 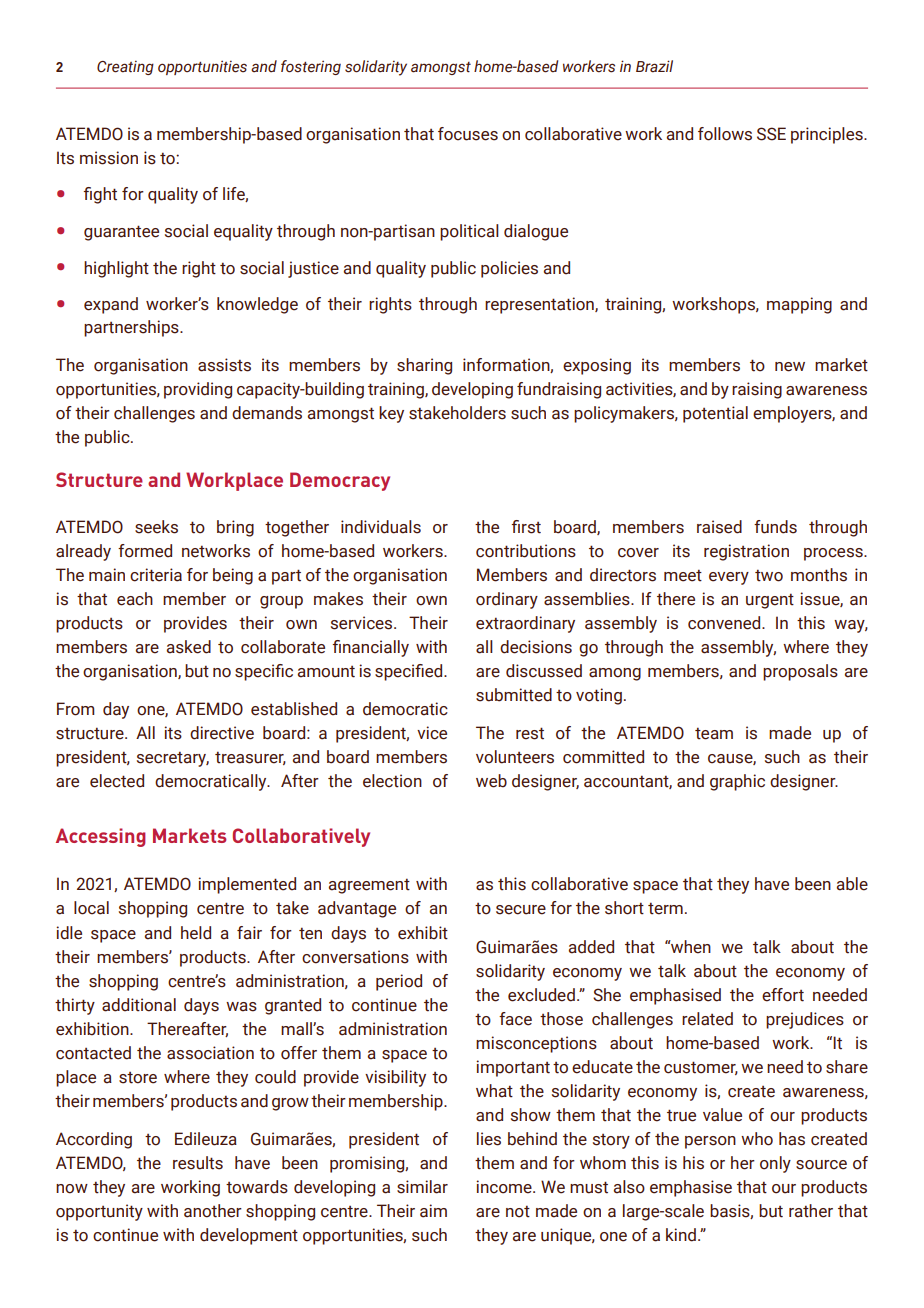 I want to click on Creating, so click(x=125, y=67).
